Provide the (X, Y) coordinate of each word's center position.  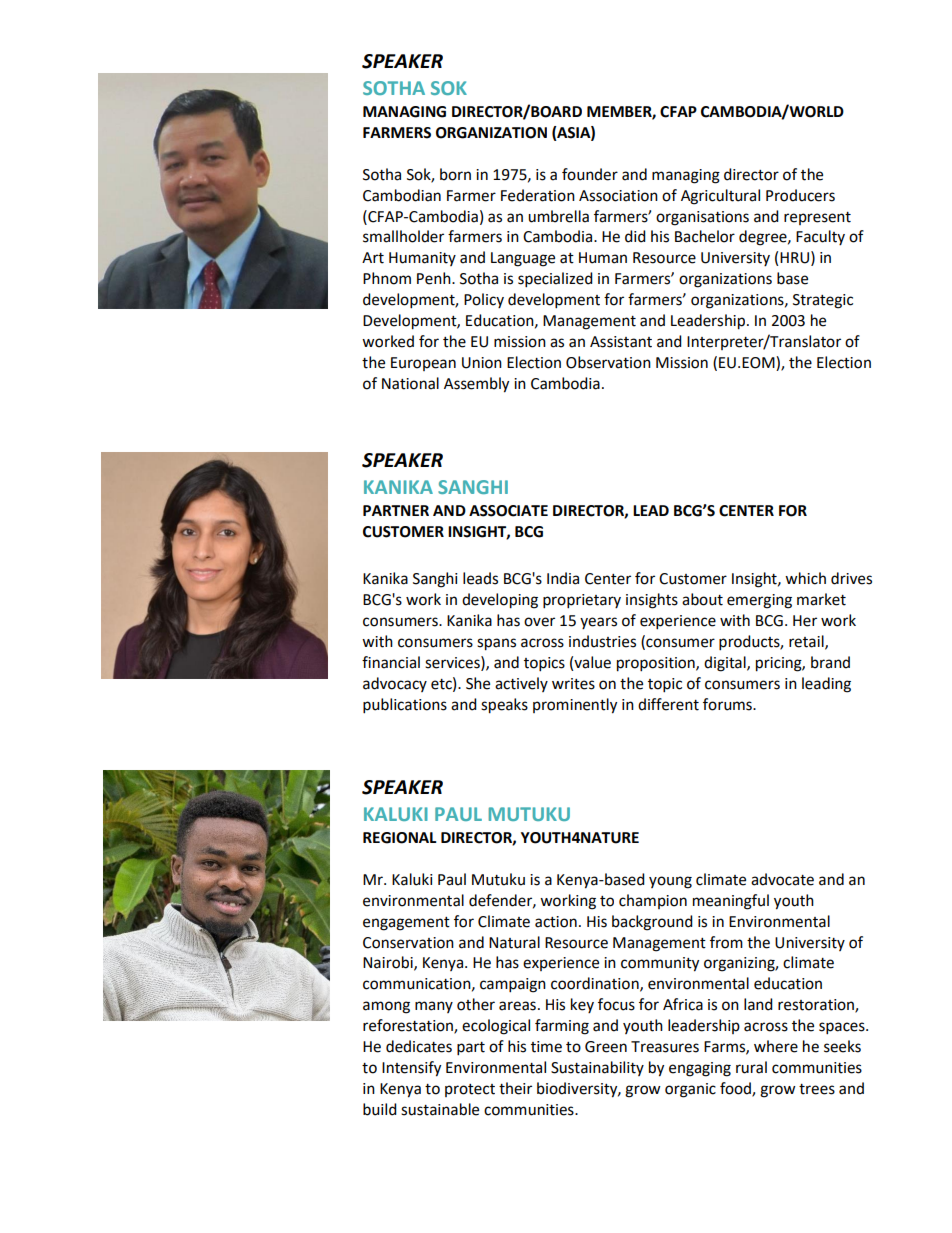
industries (602, 641)
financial (391, 662)
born (455, 174)
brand (830, 662)
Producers (800, 195)
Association (618, 196)
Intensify (411, 1069)
